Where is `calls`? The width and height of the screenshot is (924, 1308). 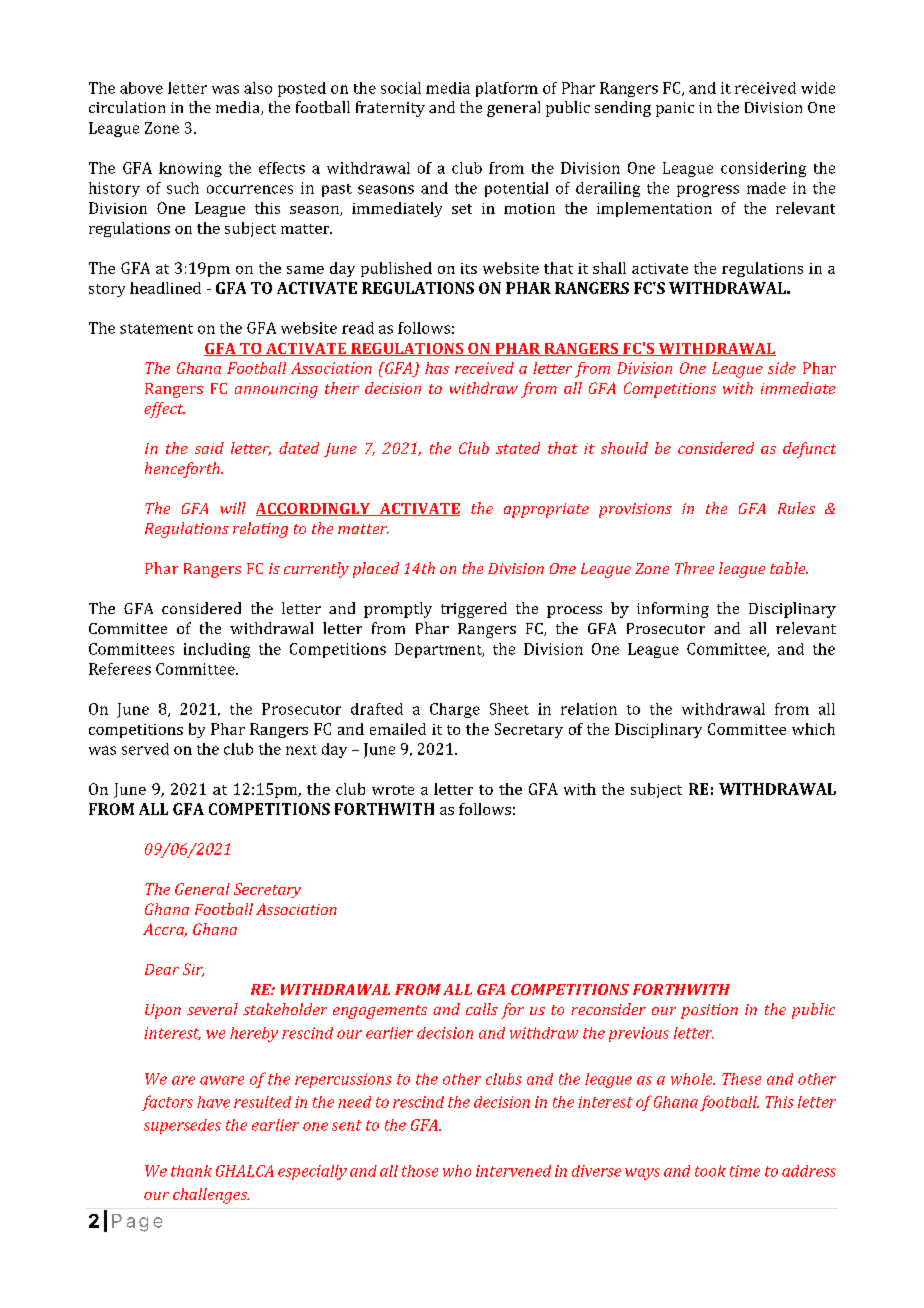
calls is located at coordinates (482, 1009).
